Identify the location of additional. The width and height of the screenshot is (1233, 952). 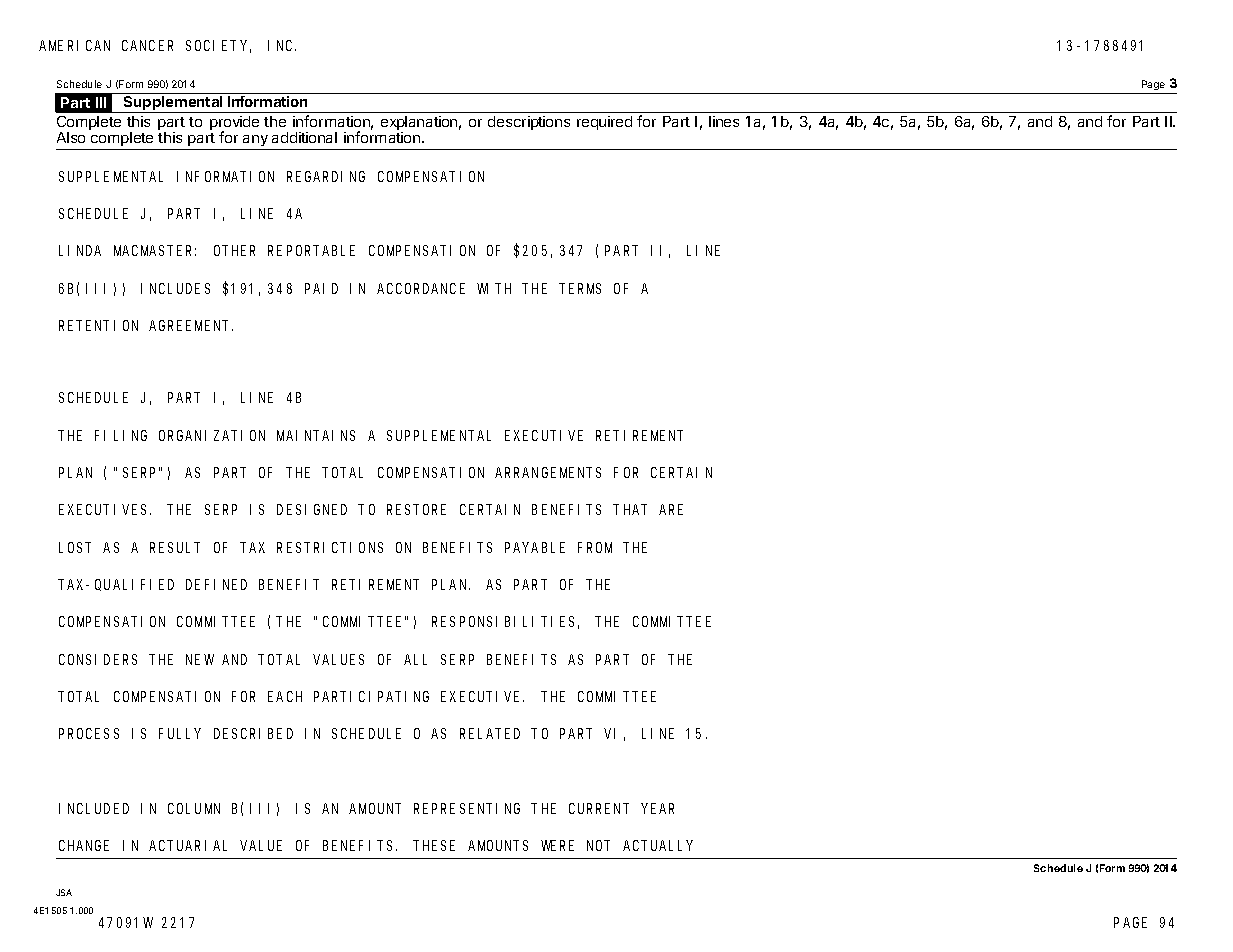
(304, 137).
